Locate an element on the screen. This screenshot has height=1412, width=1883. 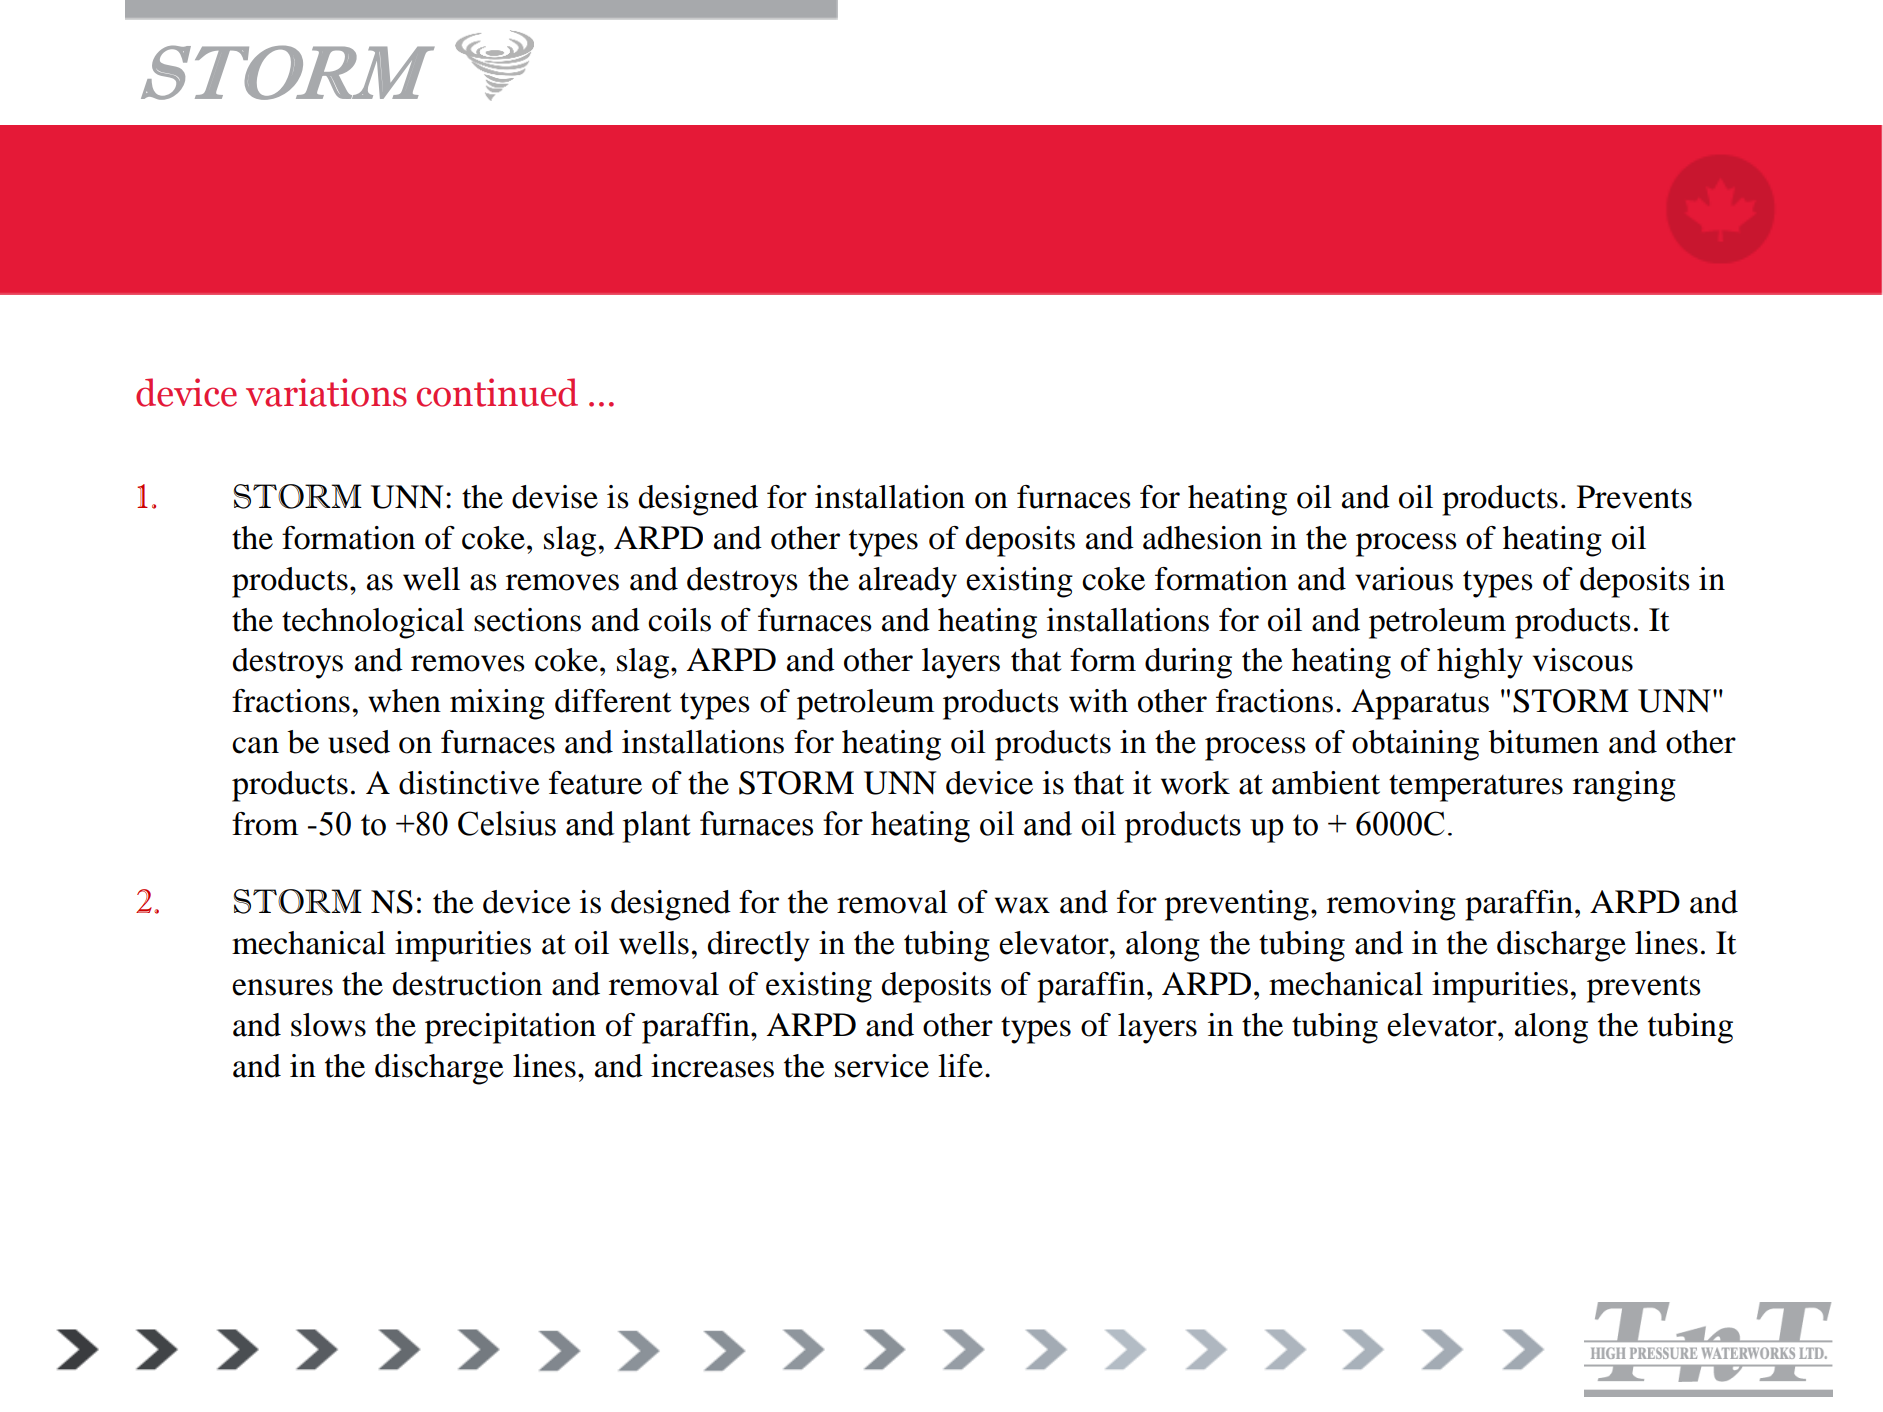
removing is located at coordinates (1391, 905).
